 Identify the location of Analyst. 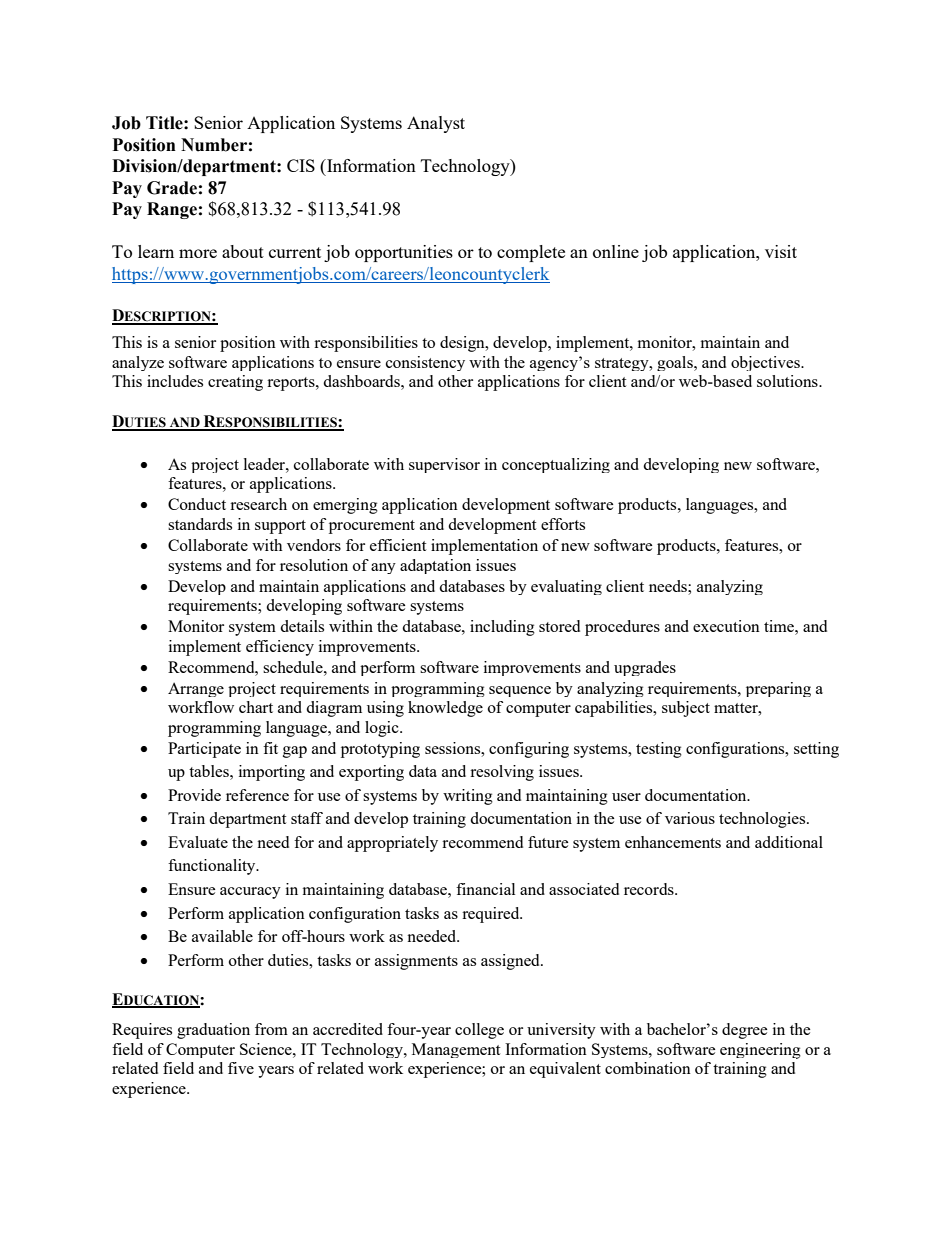
(436, 124).
